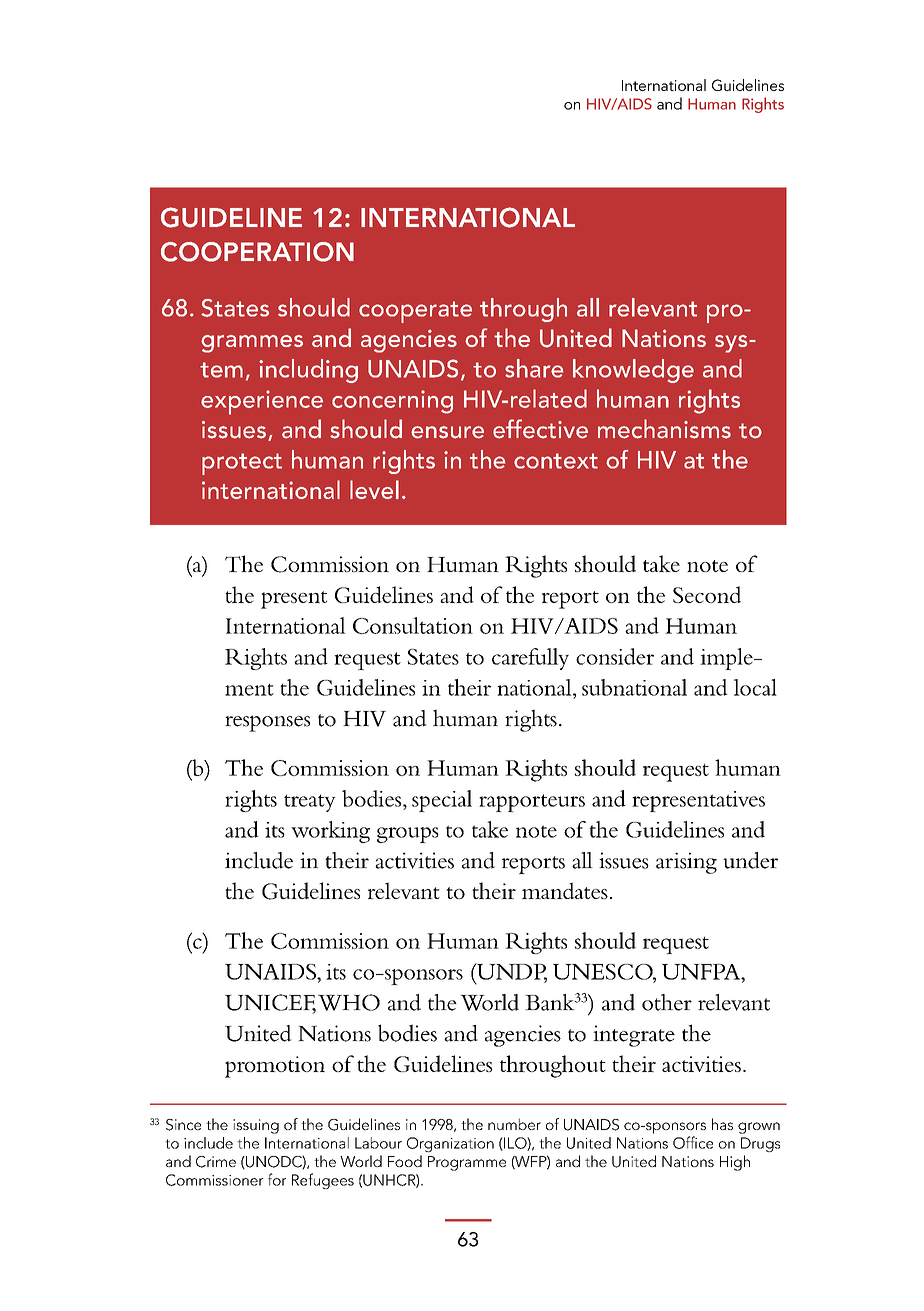 The width and height of the screenshot is (924, 1311). I want to click on mechanisms, so click(664, 429).
